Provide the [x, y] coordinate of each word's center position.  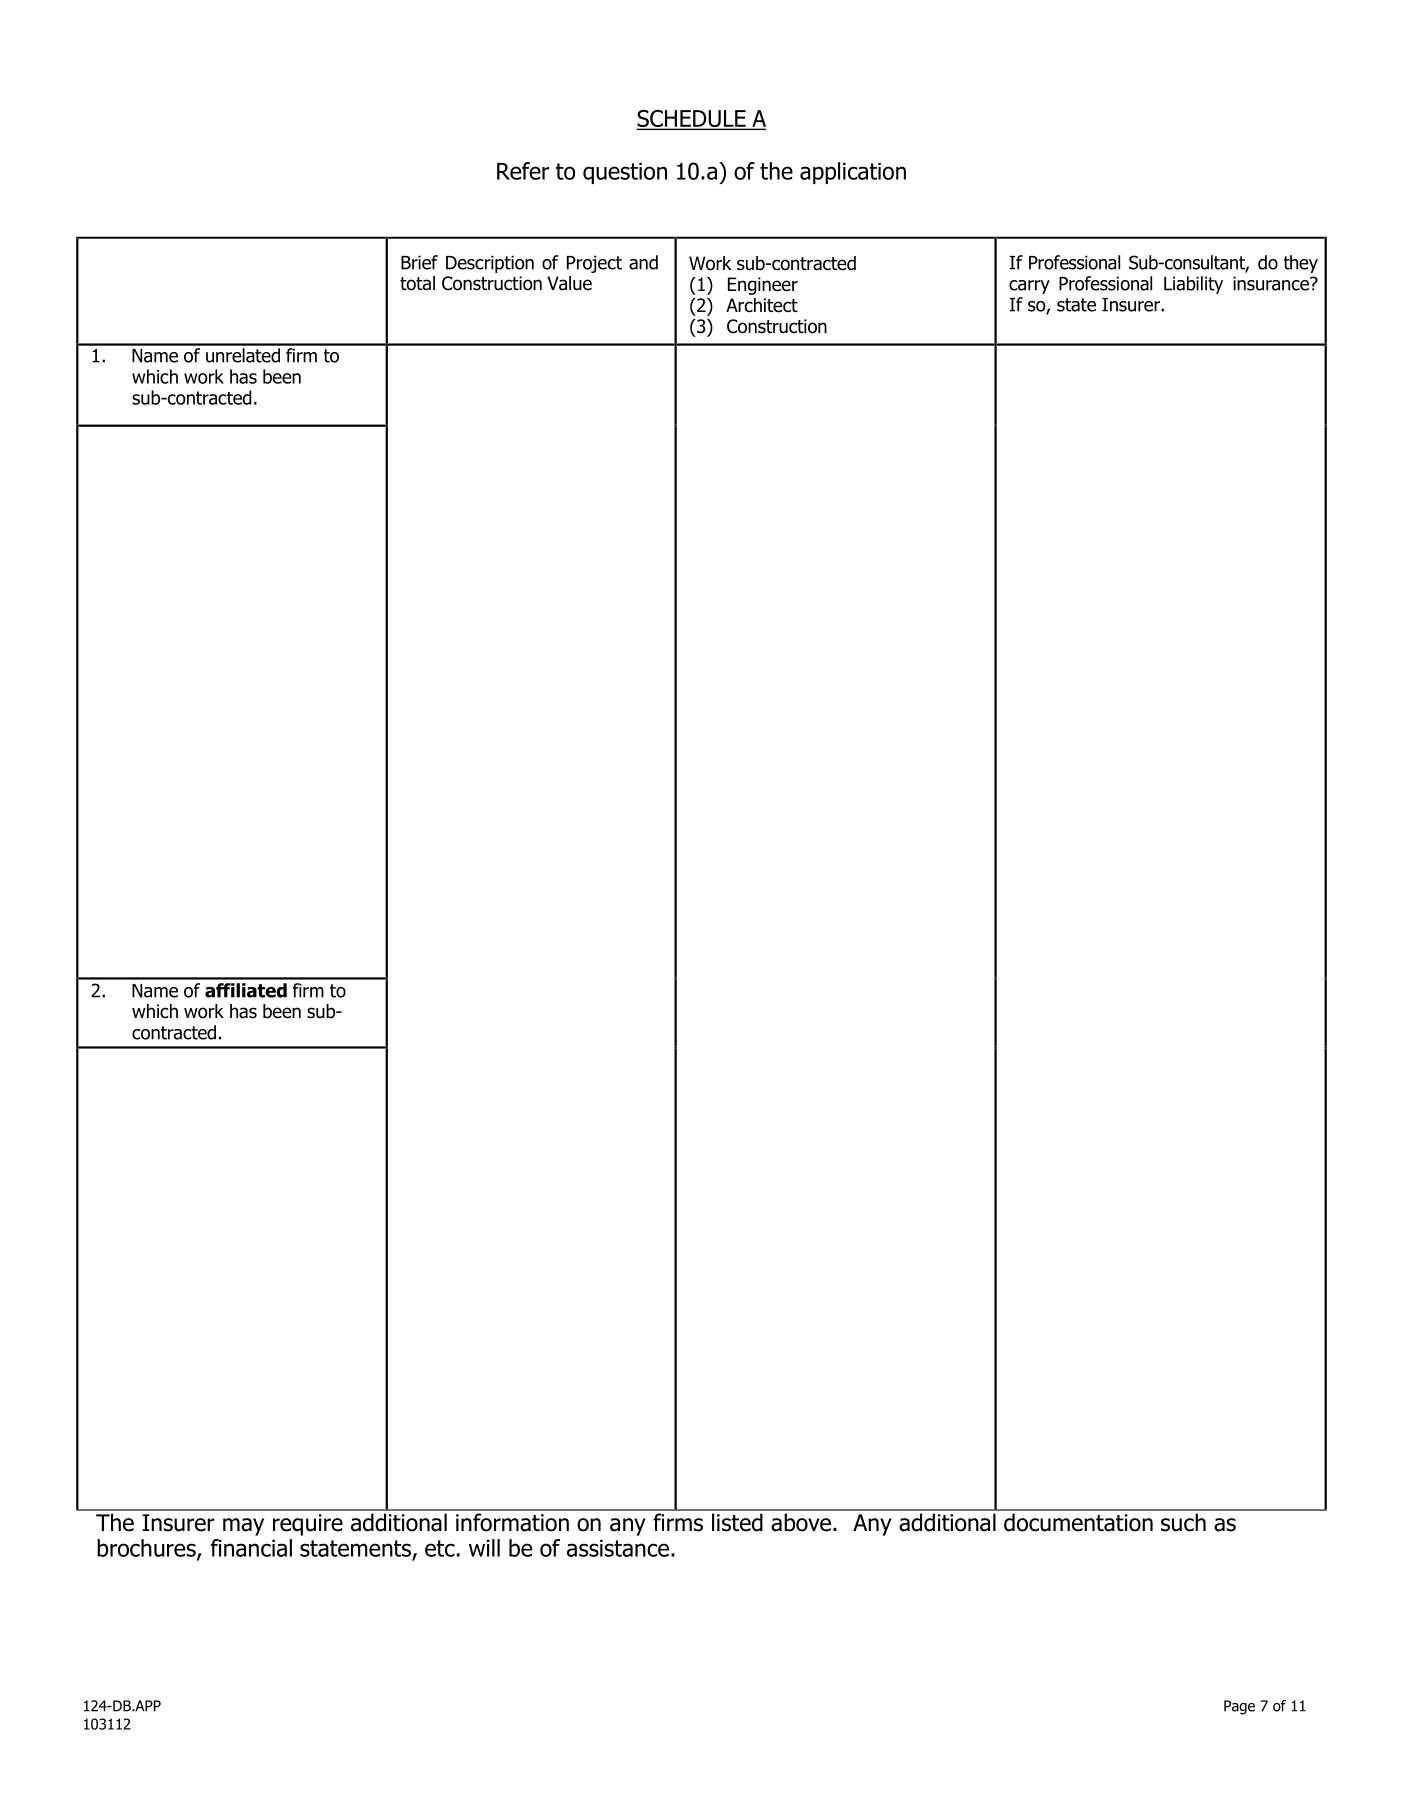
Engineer [763, 286]
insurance [1272, 283]
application [853, 173]
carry [1029, 287]
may [243, 1527]
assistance [618, 1548]
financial [251, 1548]
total [417, 283]
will [484, 1548]
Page [1239, 1707]
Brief [419, 262]
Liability [1193, 285]
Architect [762, 305]
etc [440, 1548]
